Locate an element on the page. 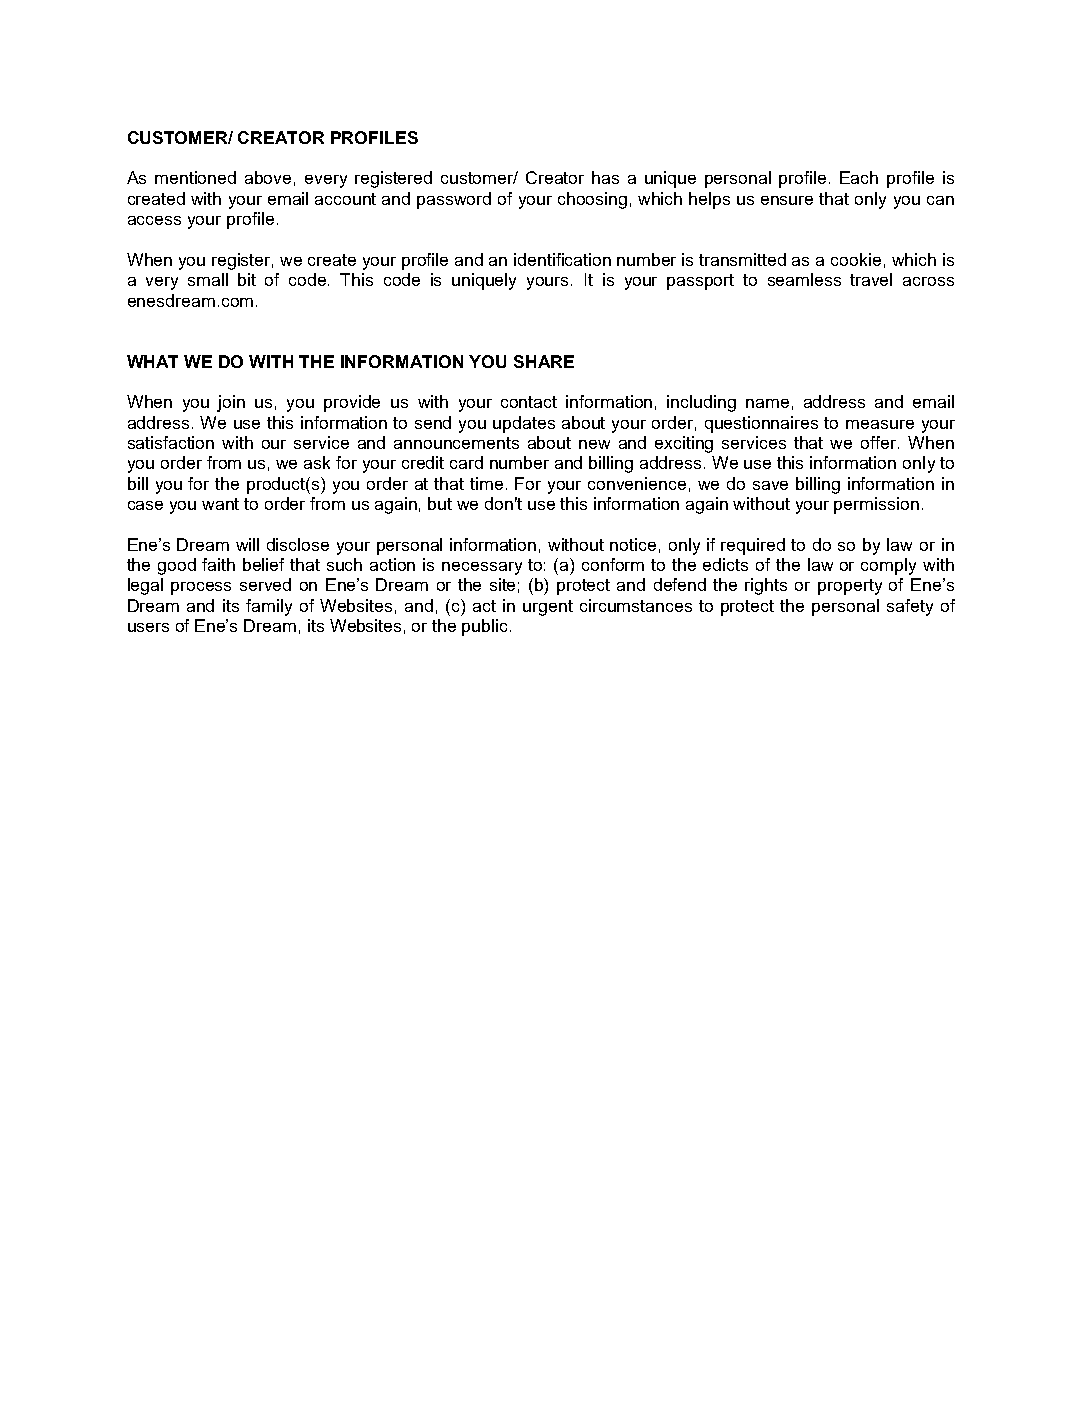  urgent is located at coordinates (548, 608).
